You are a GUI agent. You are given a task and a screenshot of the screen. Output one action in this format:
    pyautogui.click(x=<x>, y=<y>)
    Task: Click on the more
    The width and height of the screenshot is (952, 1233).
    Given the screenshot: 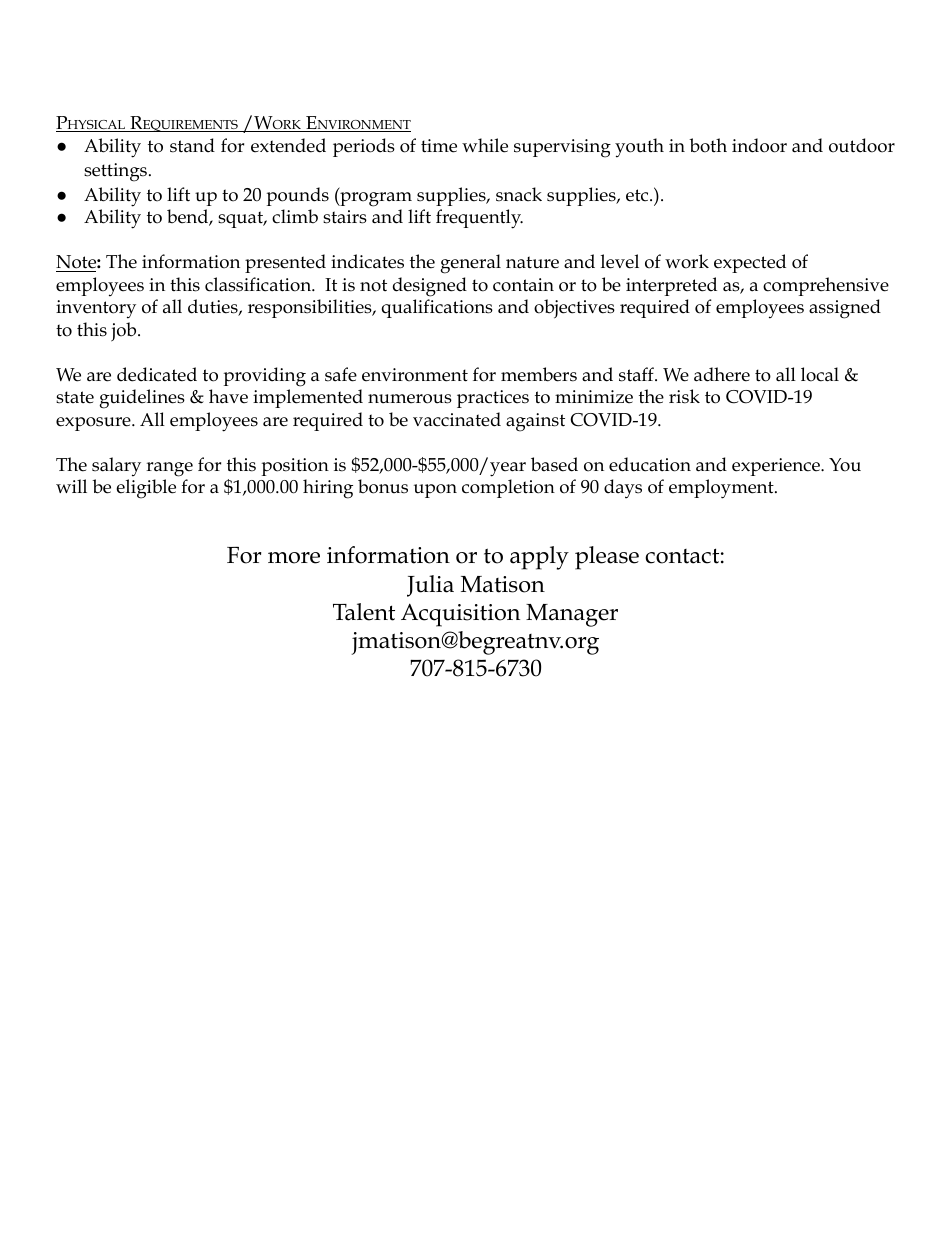 What is the action you would take?
    pyautogui.click(x=294, y=558)
